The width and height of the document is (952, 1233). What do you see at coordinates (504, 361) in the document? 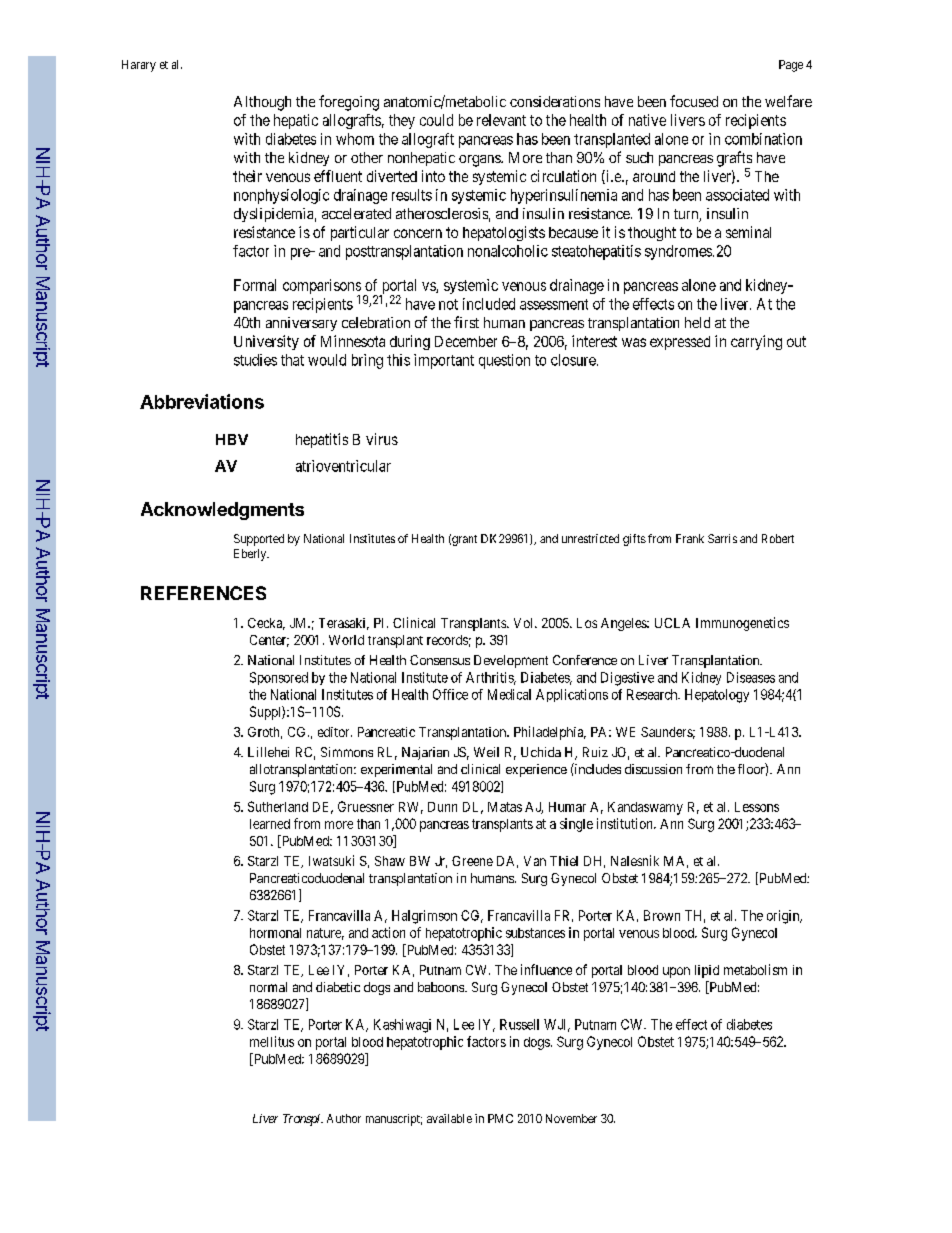
I see `question` at bounding box center [504, 361].
